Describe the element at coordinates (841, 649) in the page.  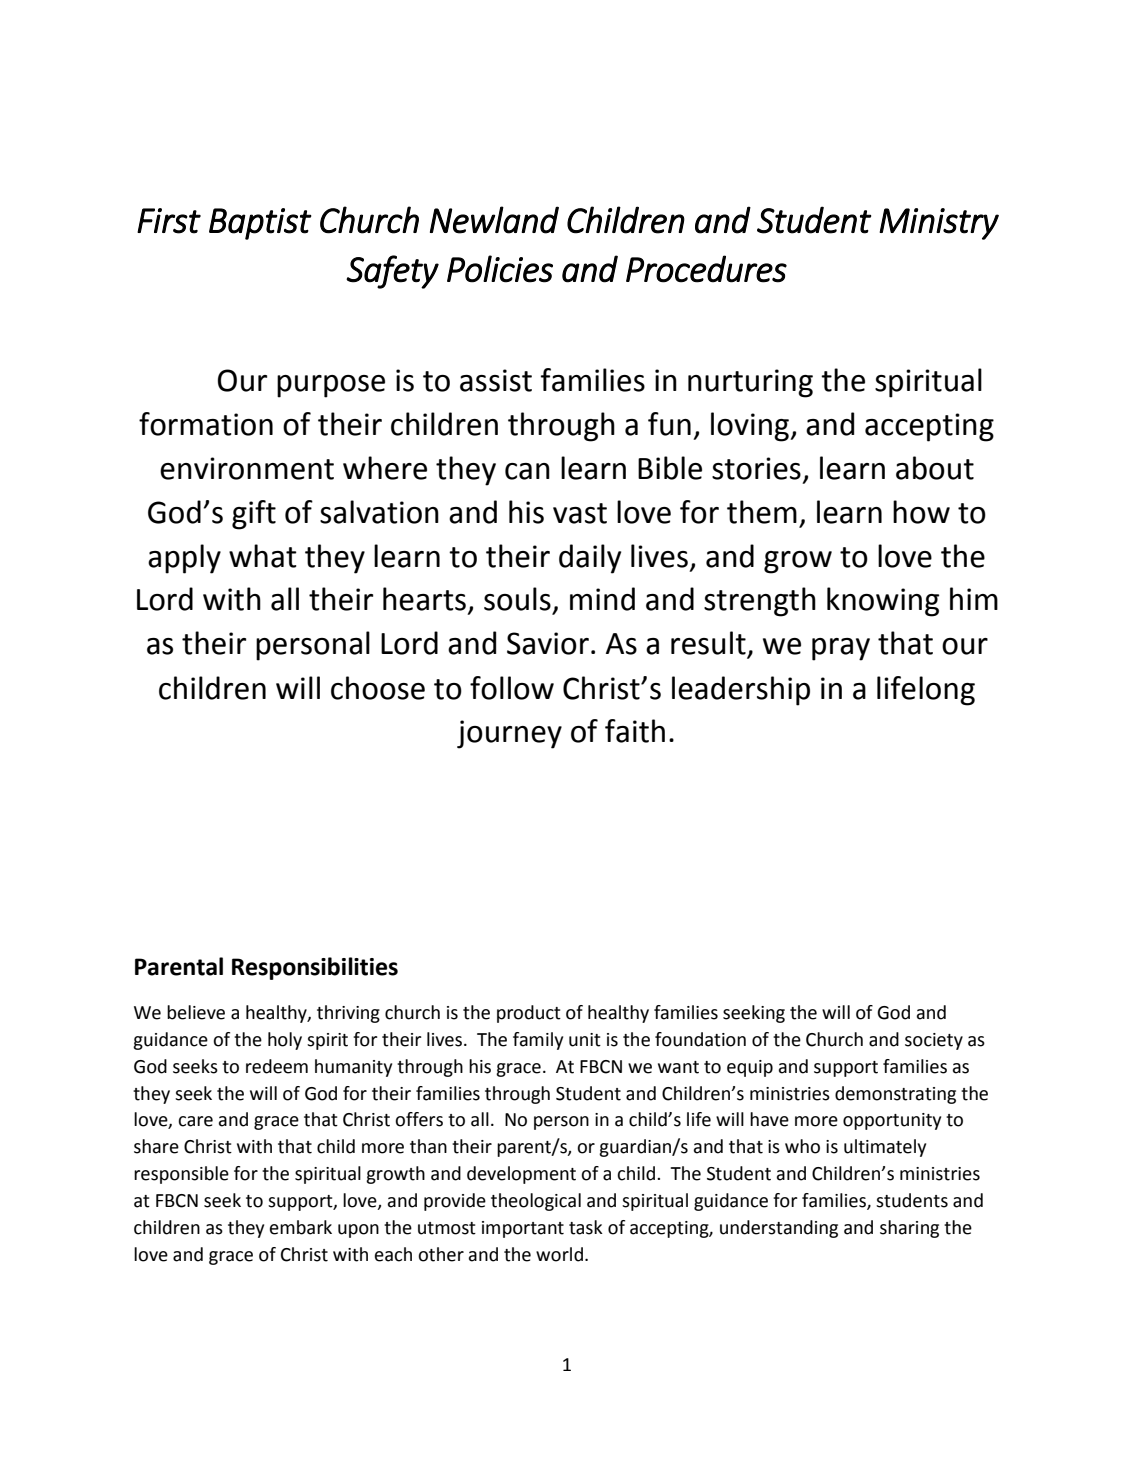
I see `pray` at that location.
